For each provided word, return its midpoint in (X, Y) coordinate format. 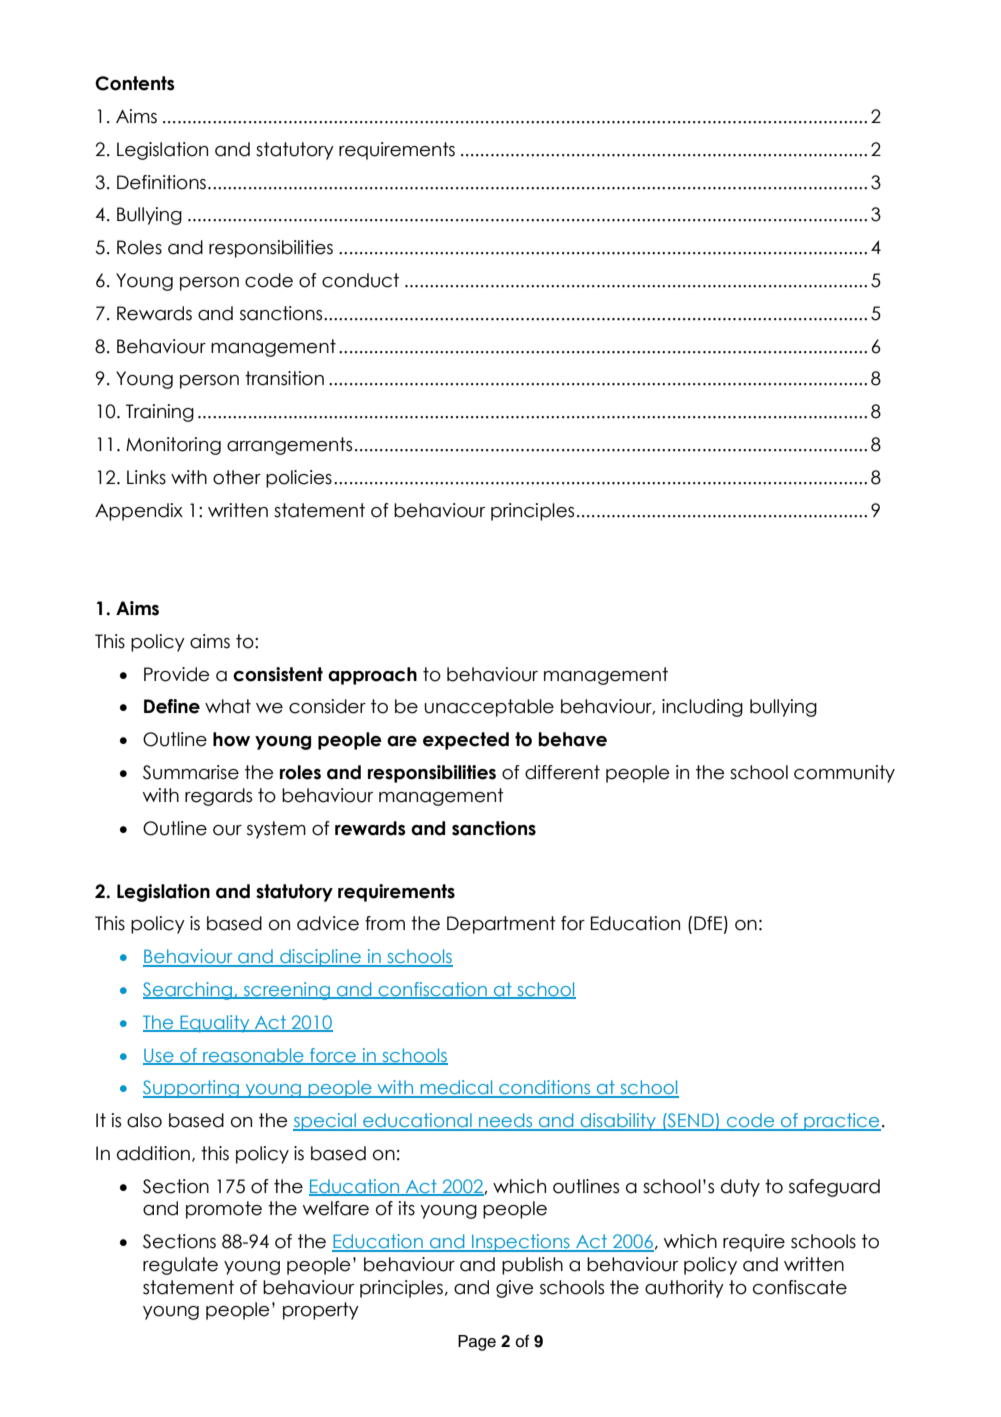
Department (501, 925)
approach (372, 676)
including (702, 708)
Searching (189, 991)
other (237, 477)
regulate (180, 1266)
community (844, 774)
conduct (360, 280)
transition (284, 378)
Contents (135, 83)
